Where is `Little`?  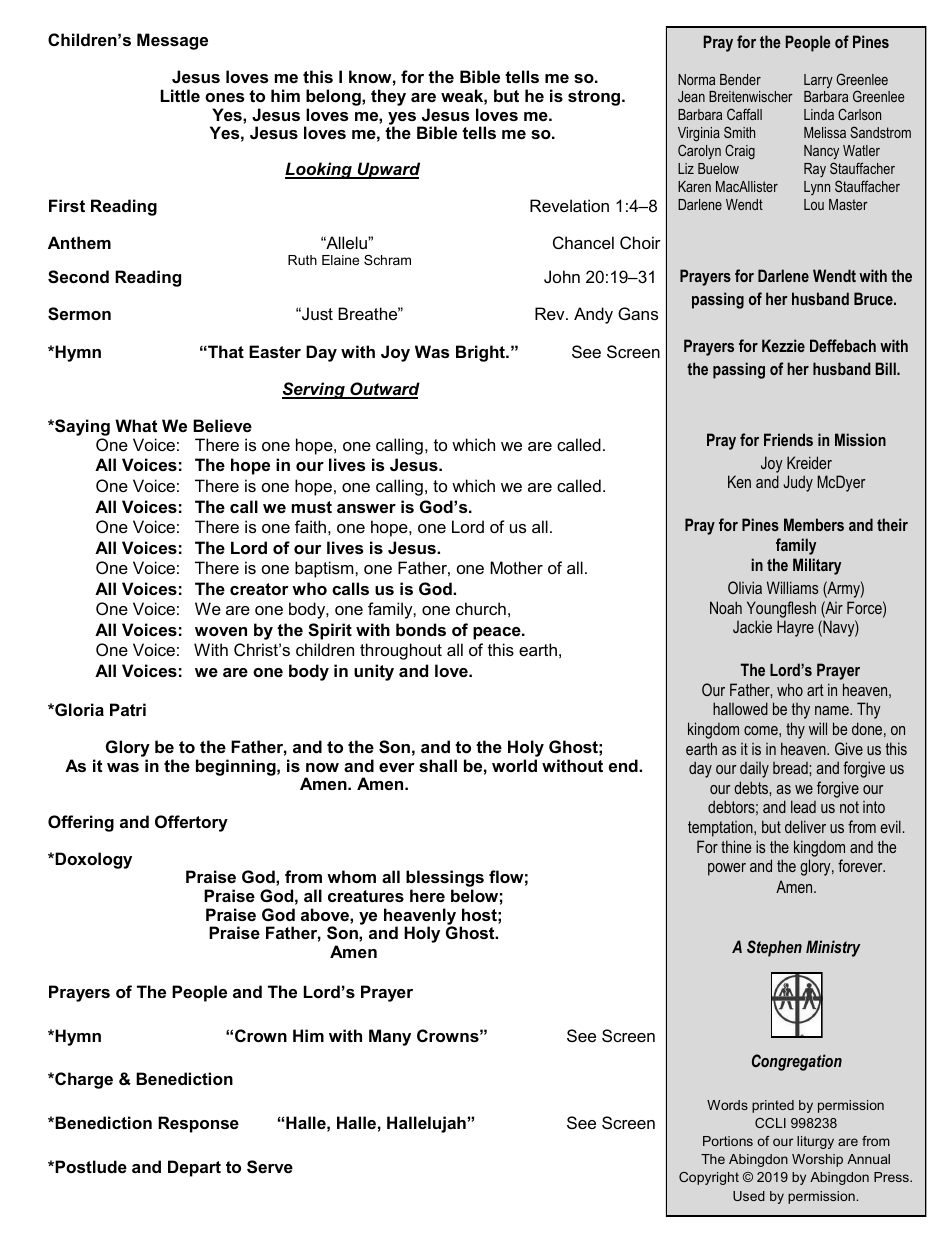
Little is located at coordinates (180, 95).
